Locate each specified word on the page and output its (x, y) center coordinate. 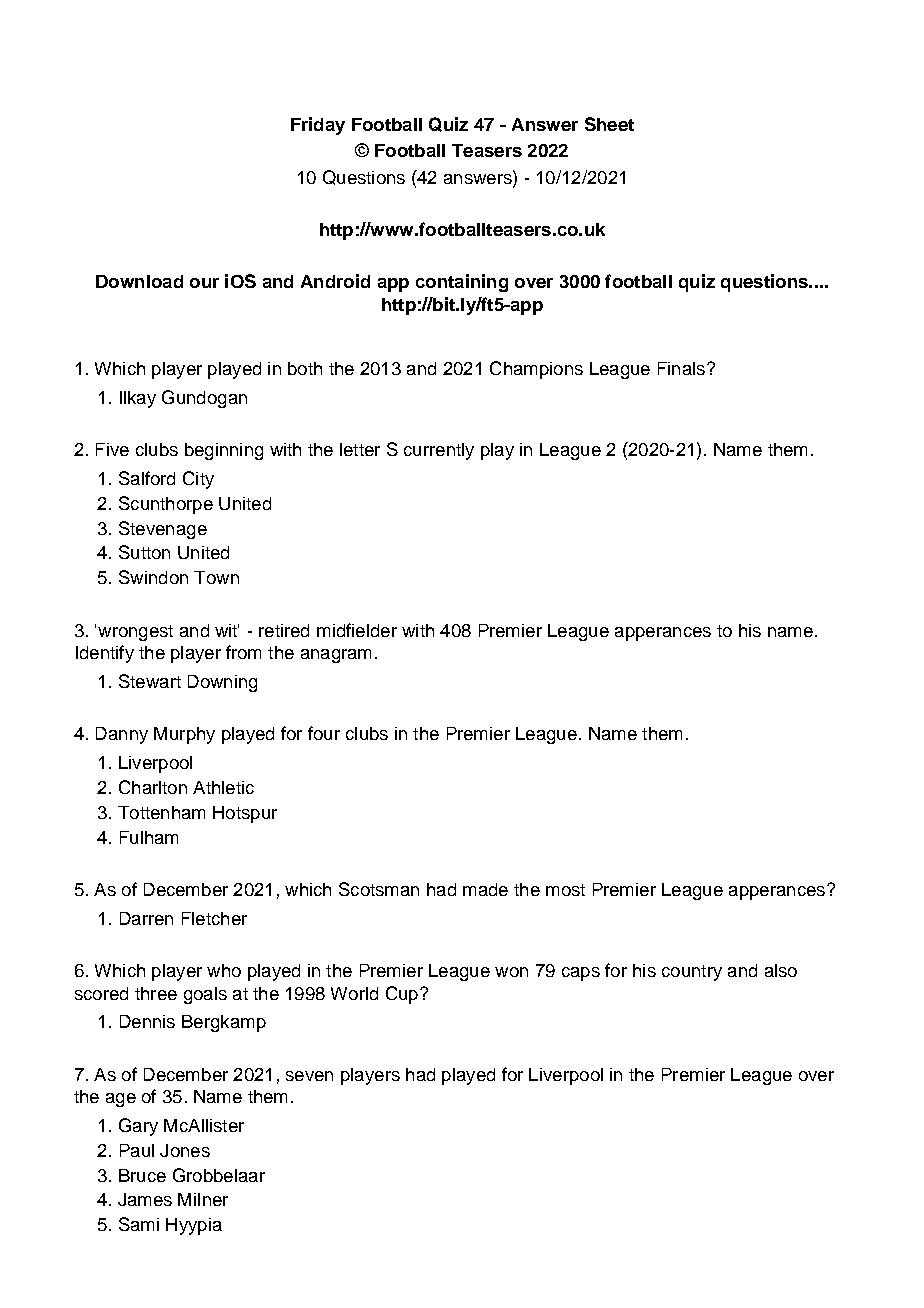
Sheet (609, 124)
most (565, 890)
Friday (318, 126)
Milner (203, 1199)
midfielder (357, 630)
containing (462, 283)
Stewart (150, 681)
